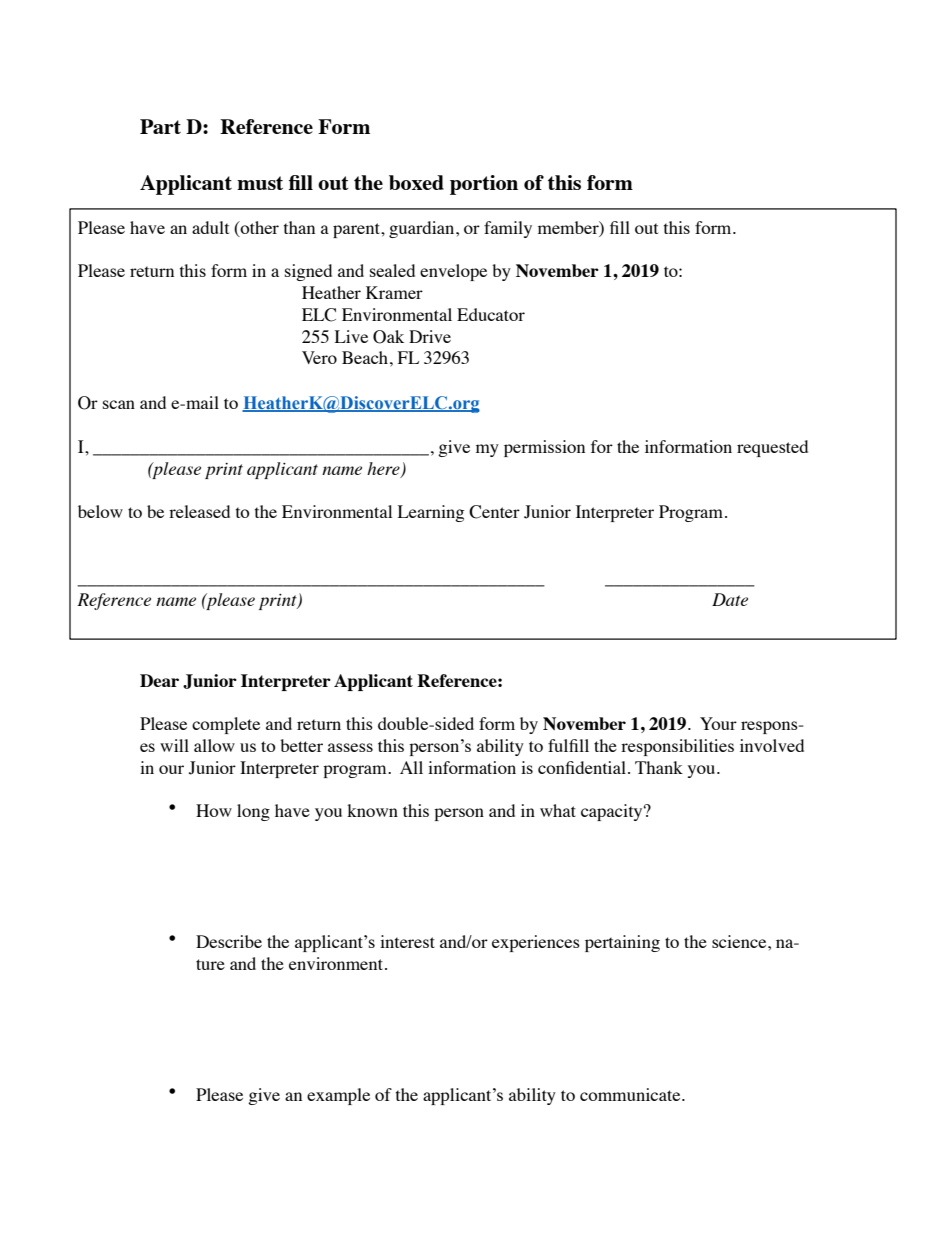 The image size is (952, 1233). I want to click on Date, so click(730, 599).
